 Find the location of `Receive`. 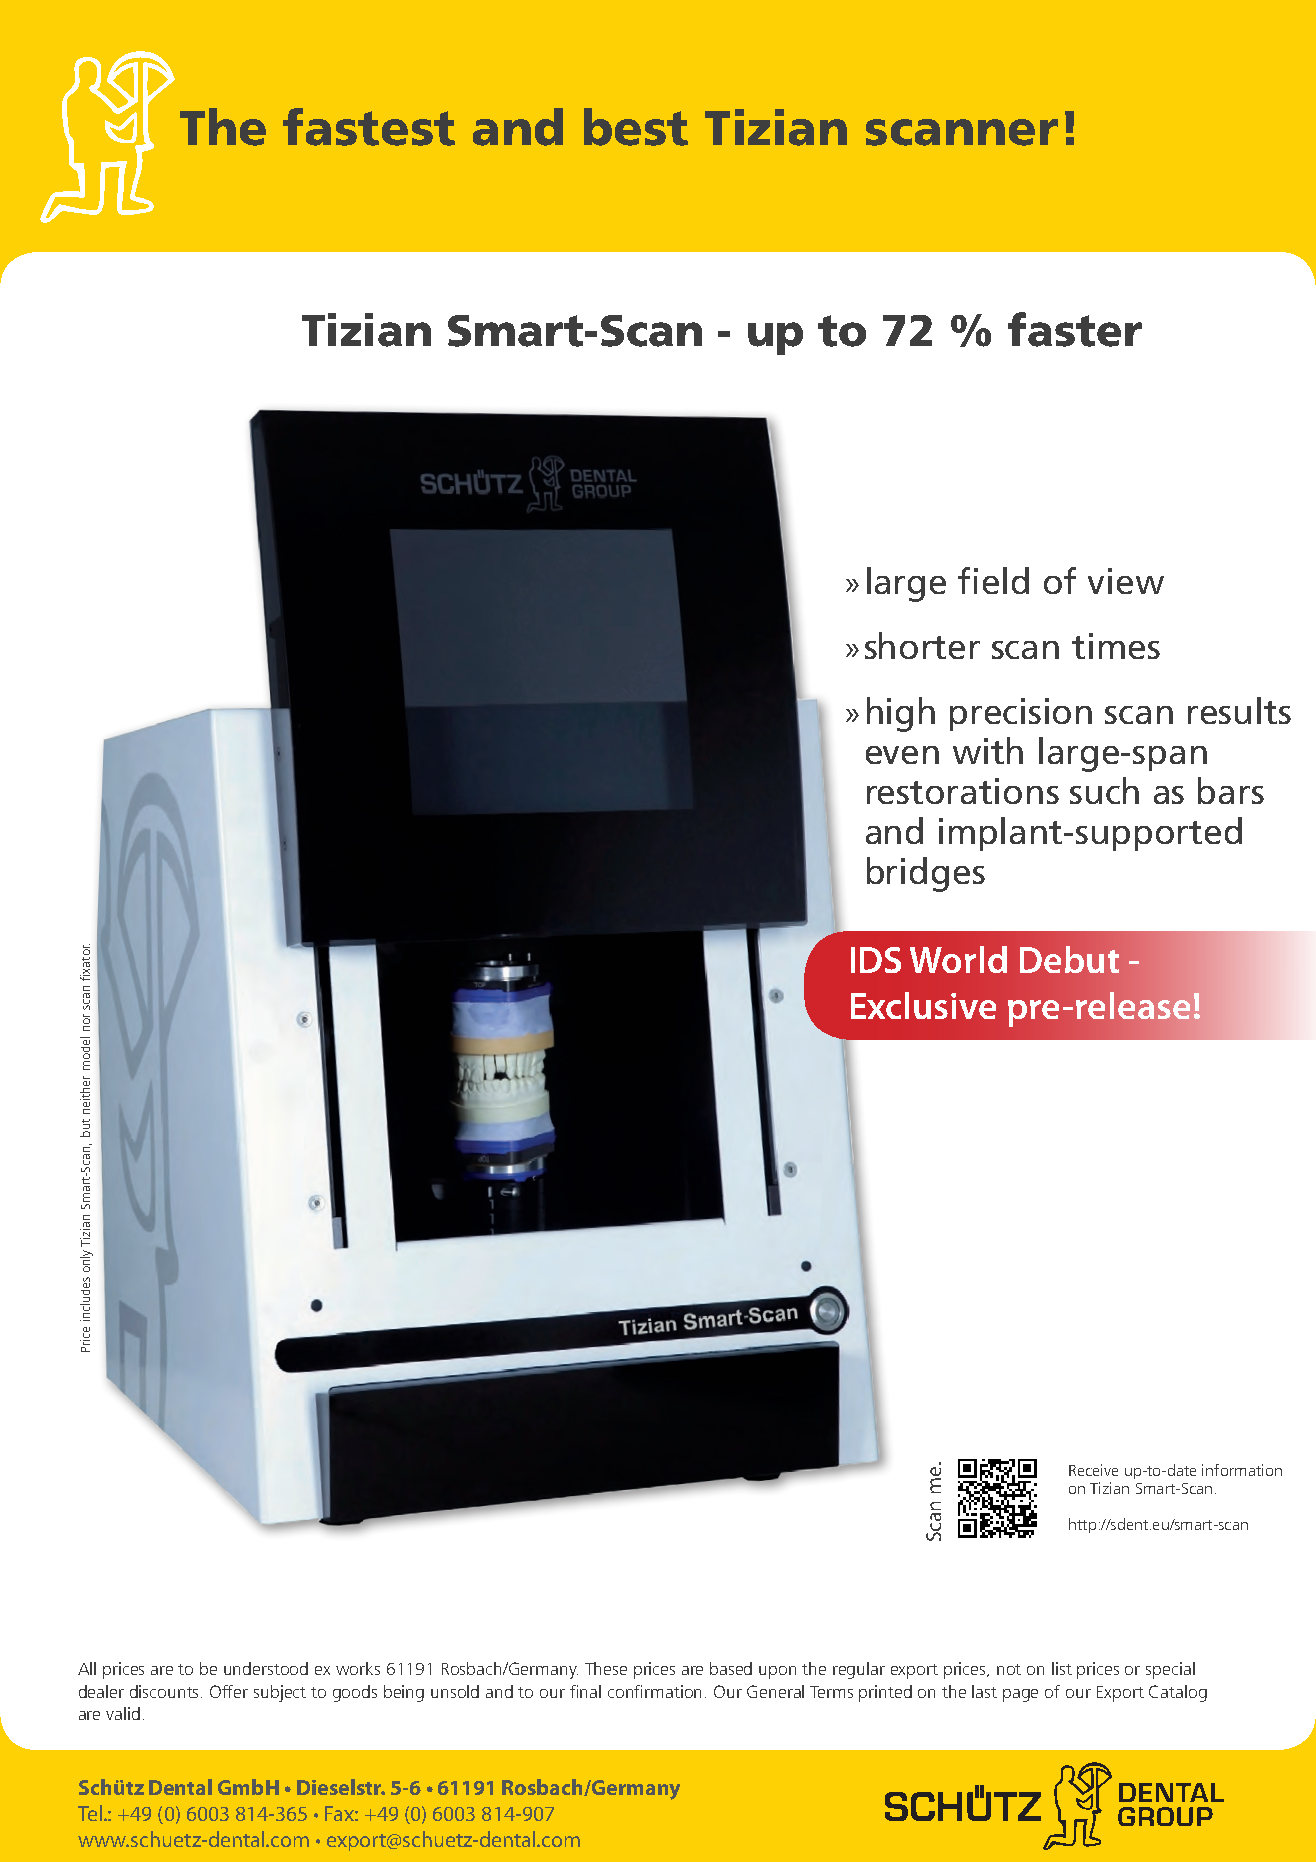

Receive is located at coordinates (1093, 1470).
